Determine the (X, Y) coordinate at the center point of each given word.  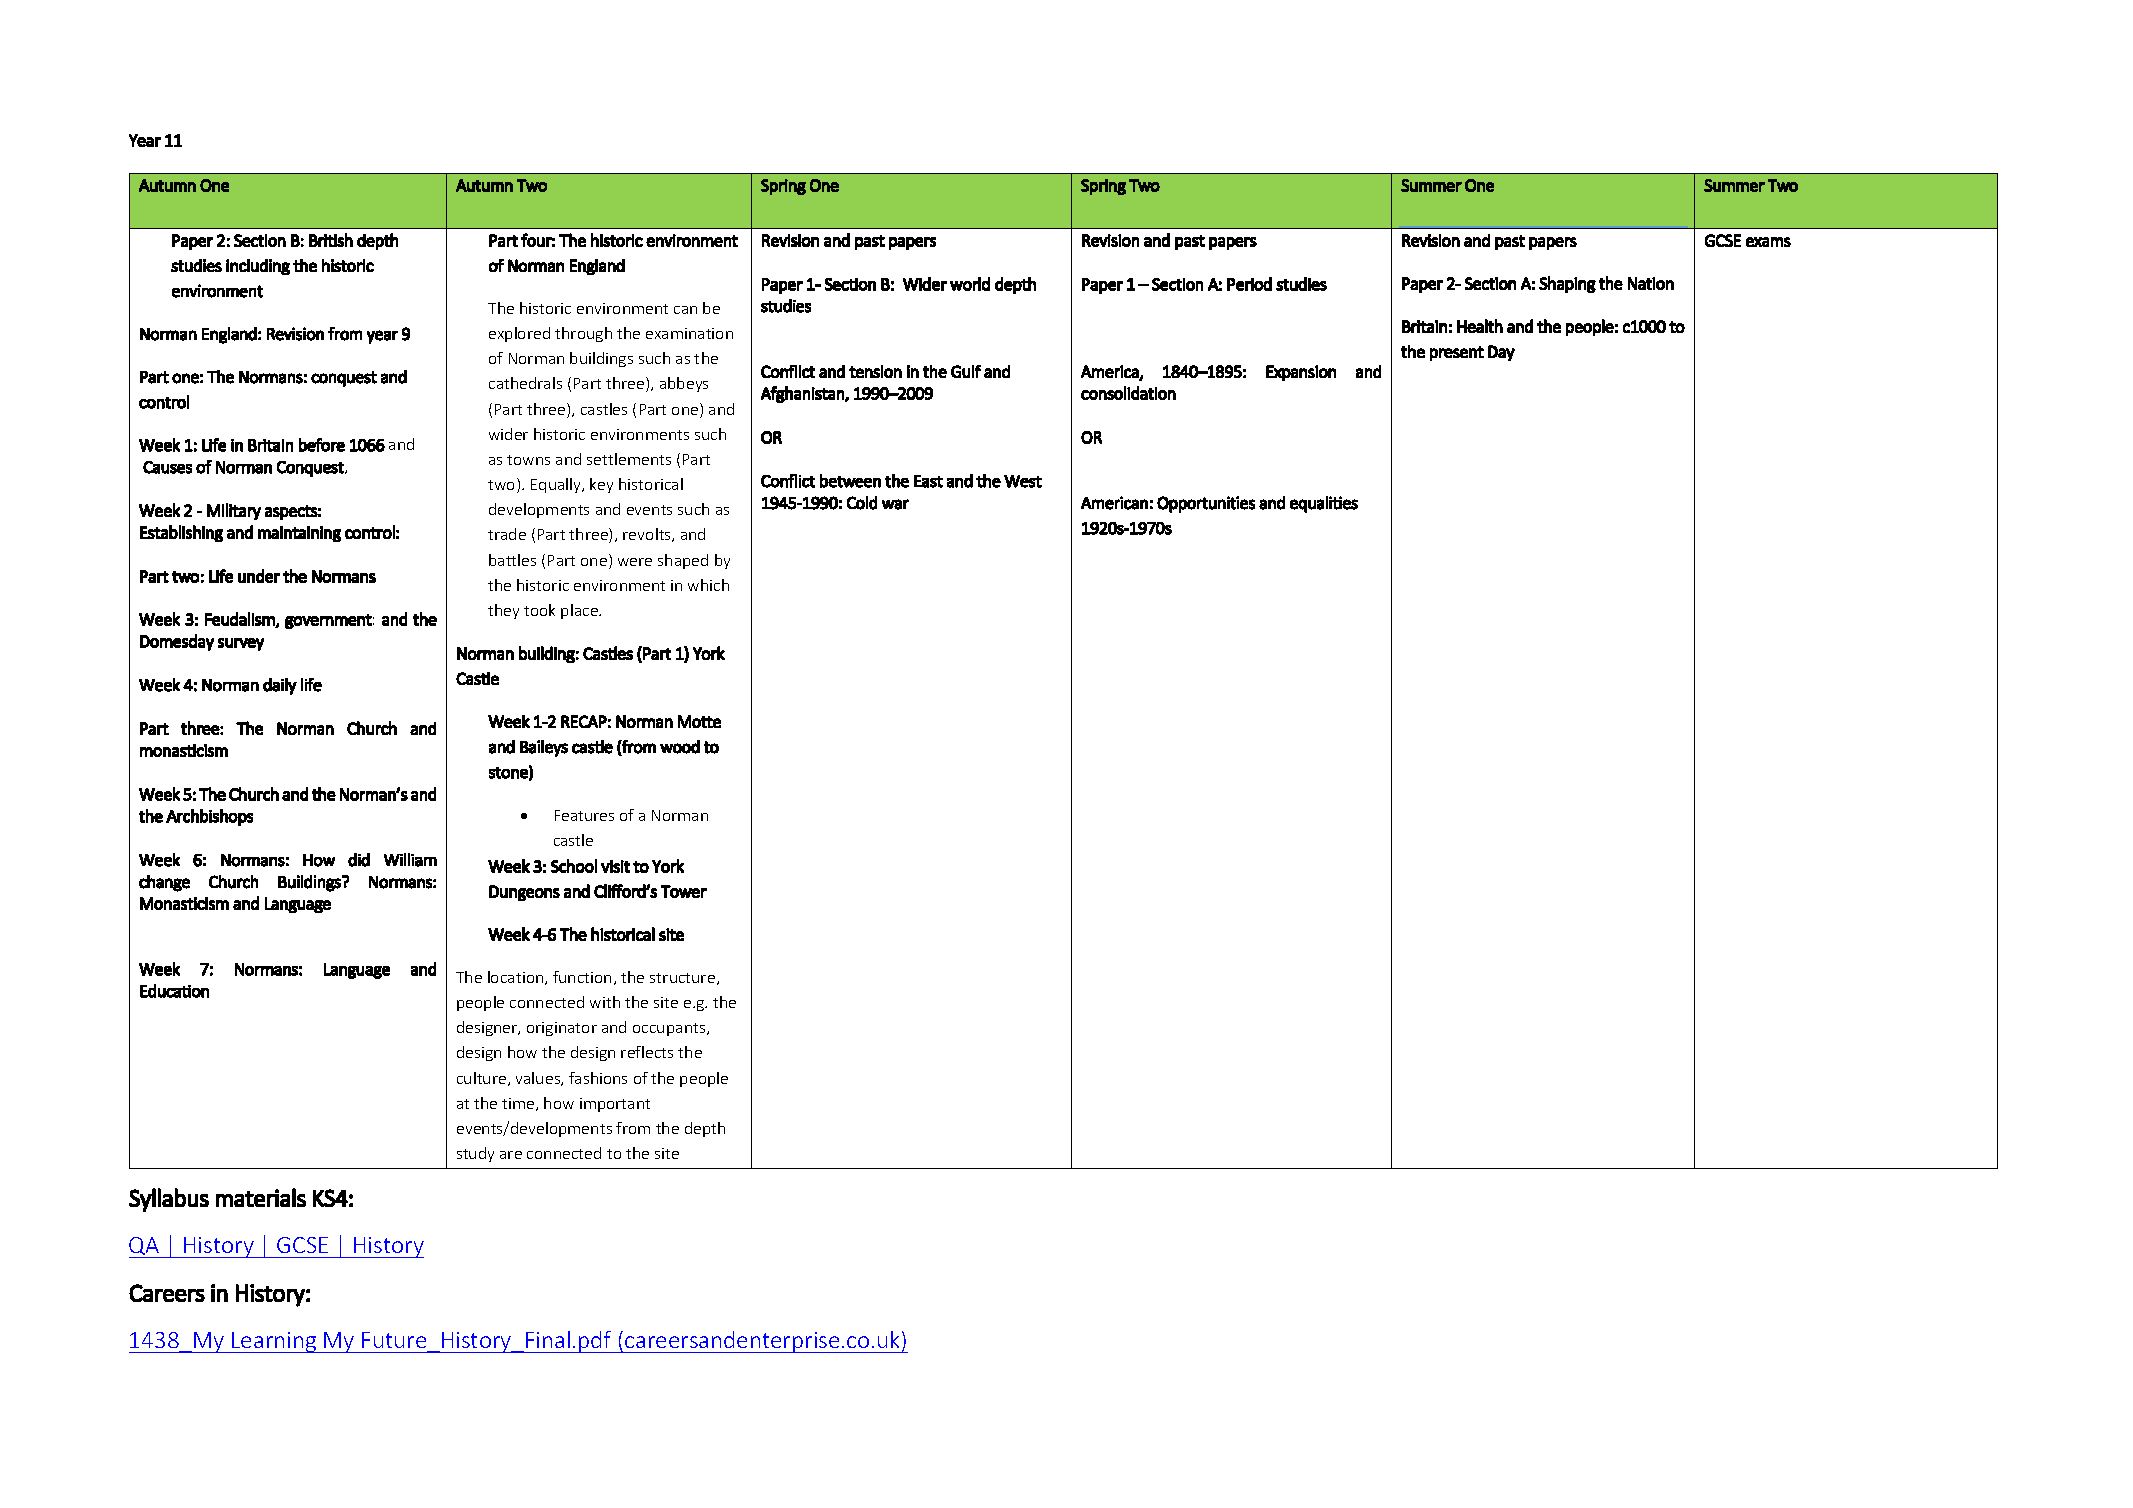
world (970, 284)
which (708, 585)
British (331, 240)
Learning (274, 1342)
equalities (1324, 504)
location (517, 978)
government (328, 621)
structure (682, 978)
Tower (684, 891)
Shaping (1567, 284)
